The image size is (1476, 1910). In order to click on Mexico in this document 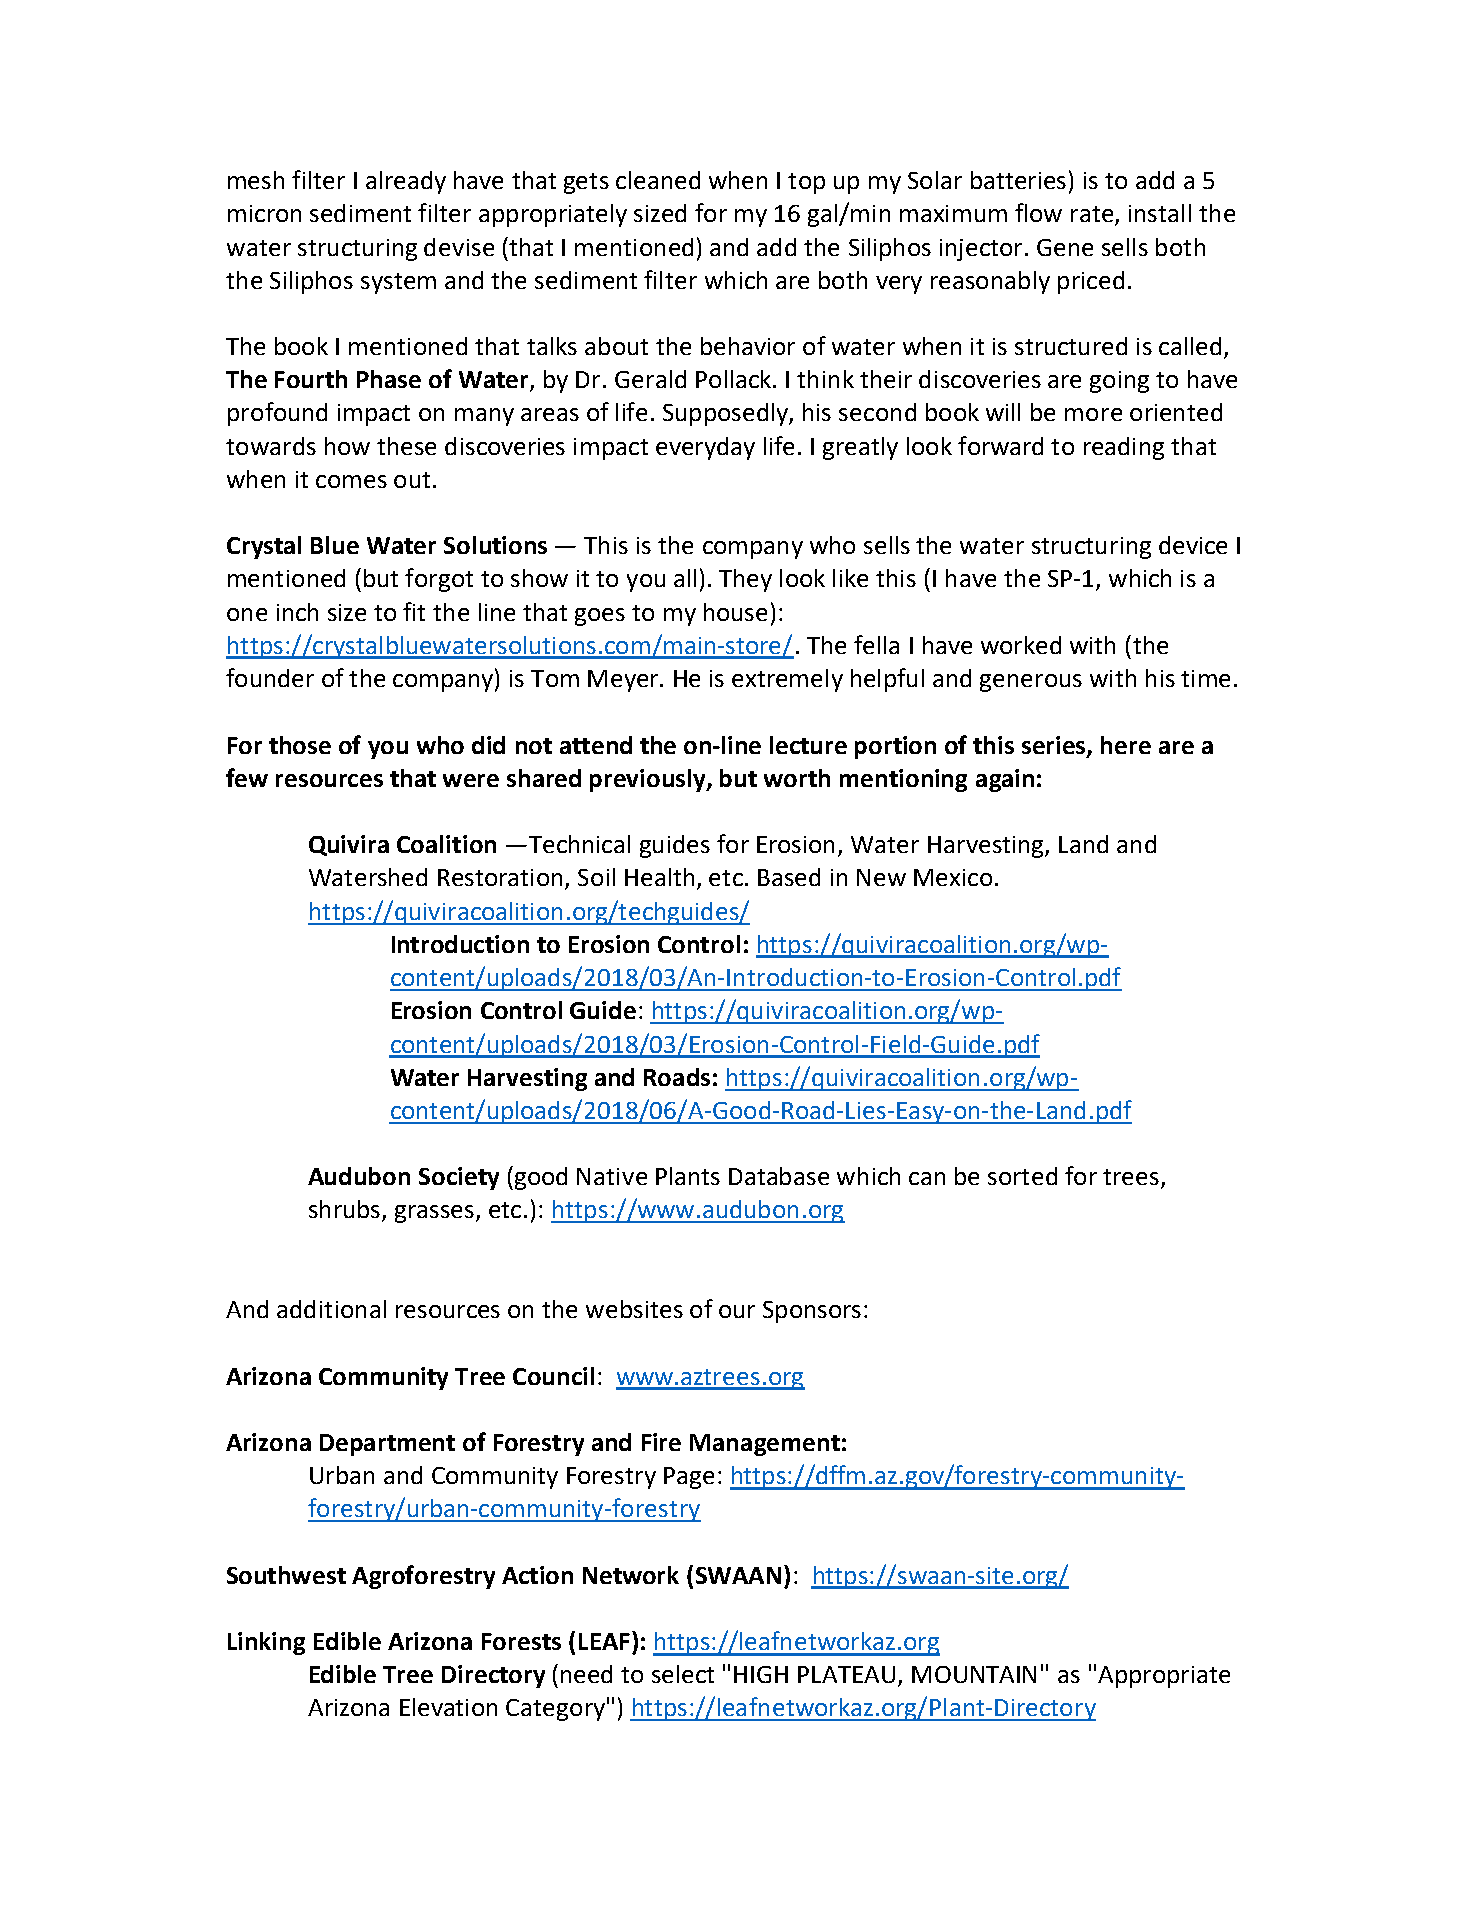, I will do `click(953, 877)`.
